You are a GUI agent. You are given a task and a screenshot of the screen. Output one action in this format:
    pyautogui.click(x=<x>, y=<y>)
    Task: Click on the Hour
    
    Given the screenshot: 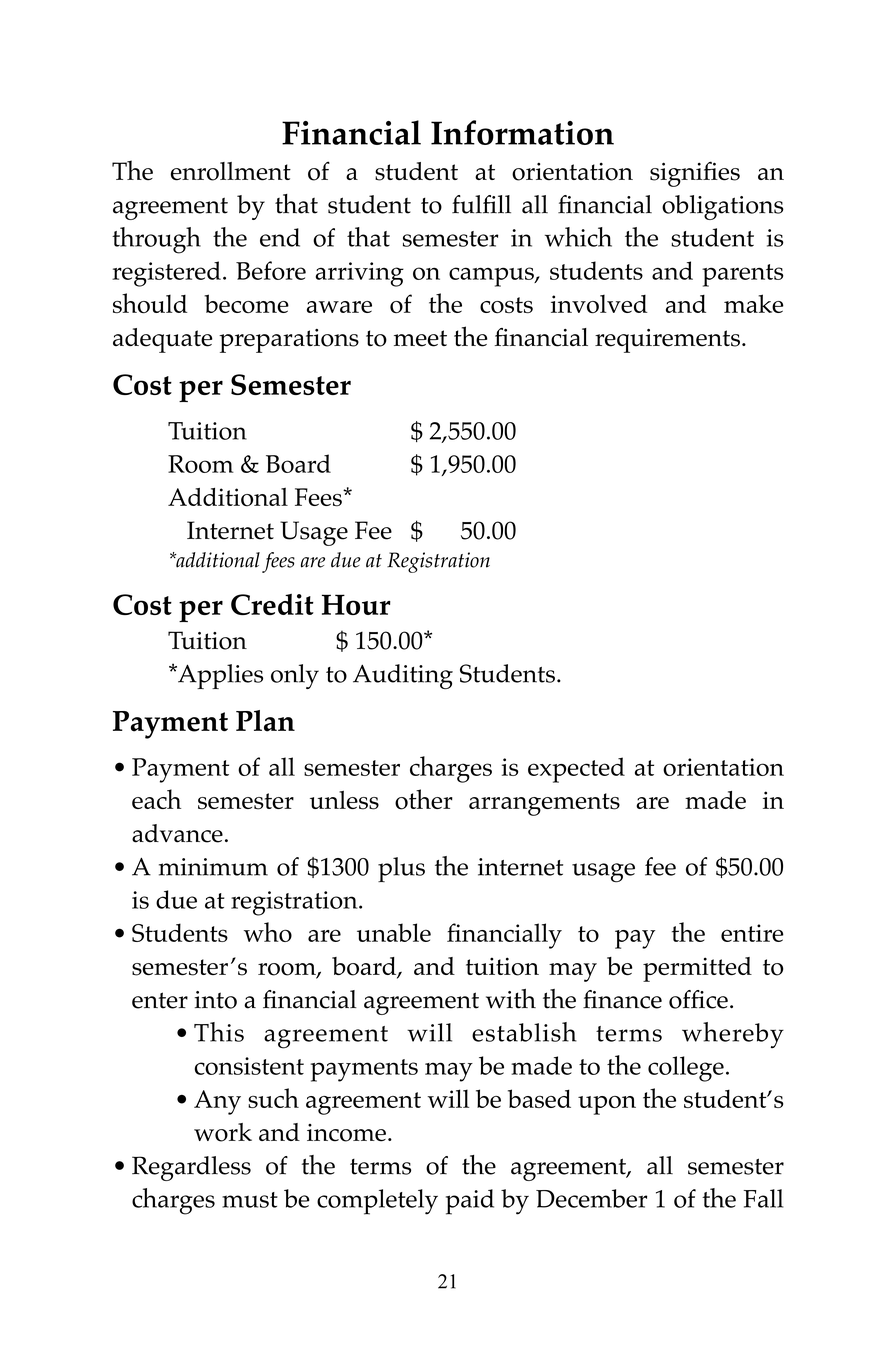 What is the action you would take?
    pyautogui.click(x=356, y=604)
